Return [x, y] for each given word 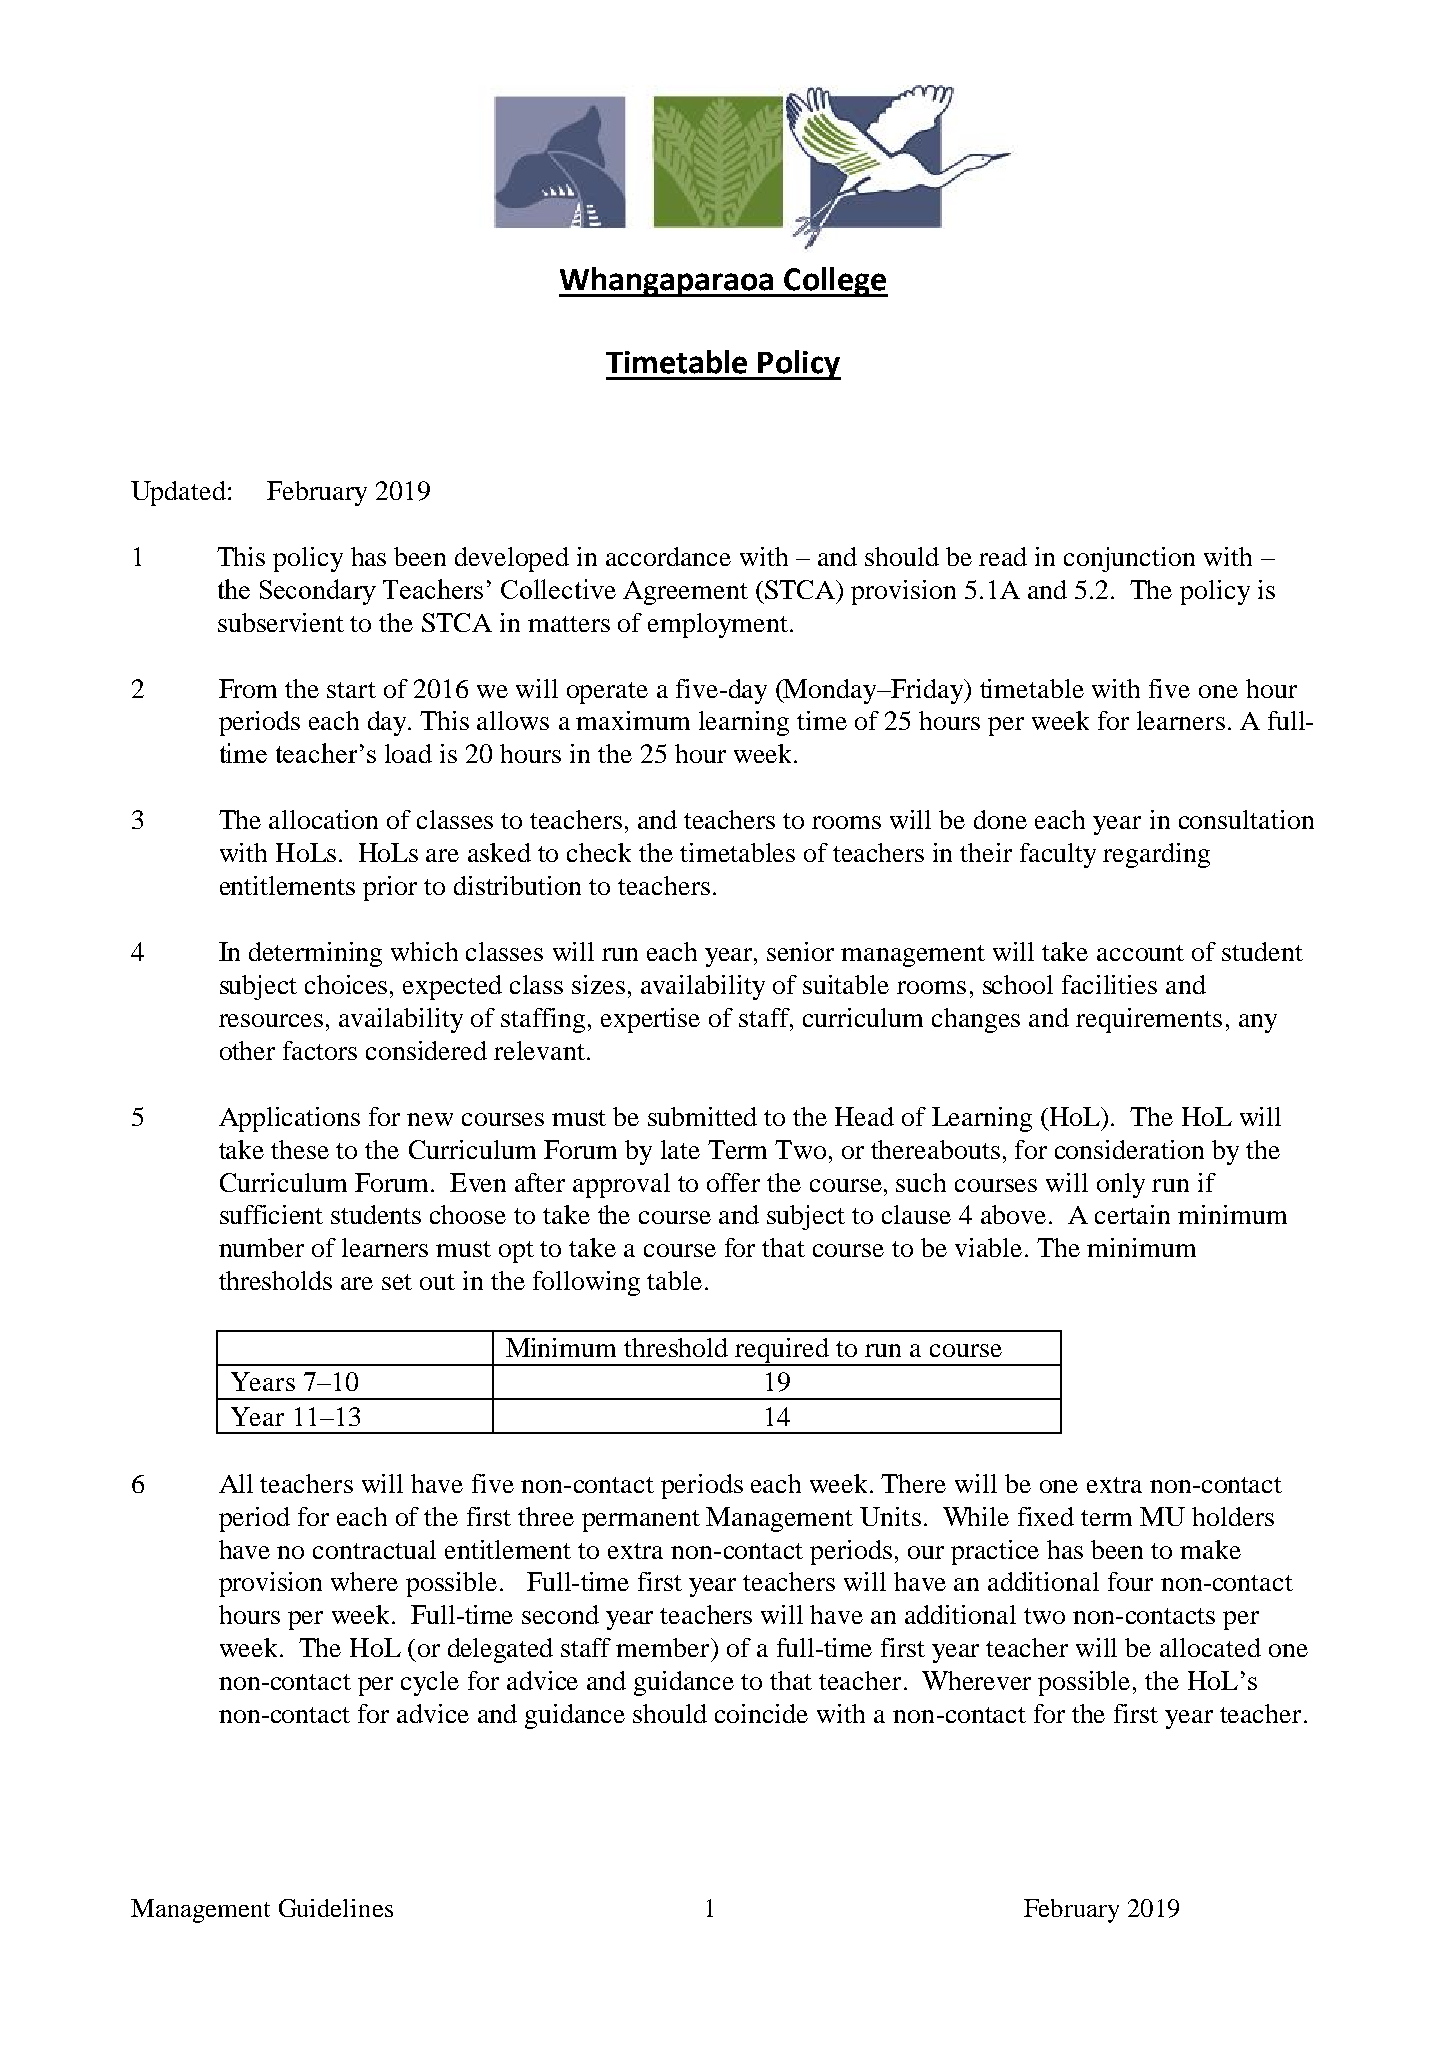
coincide [761, 1713]
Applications [289, 1119]
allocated [1210, 1647]
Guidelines [336, 1908]
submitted [702, 1116]
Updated [178, 493]
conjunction [1129, 559]
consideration [1129, 1149]
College [835, 282]
